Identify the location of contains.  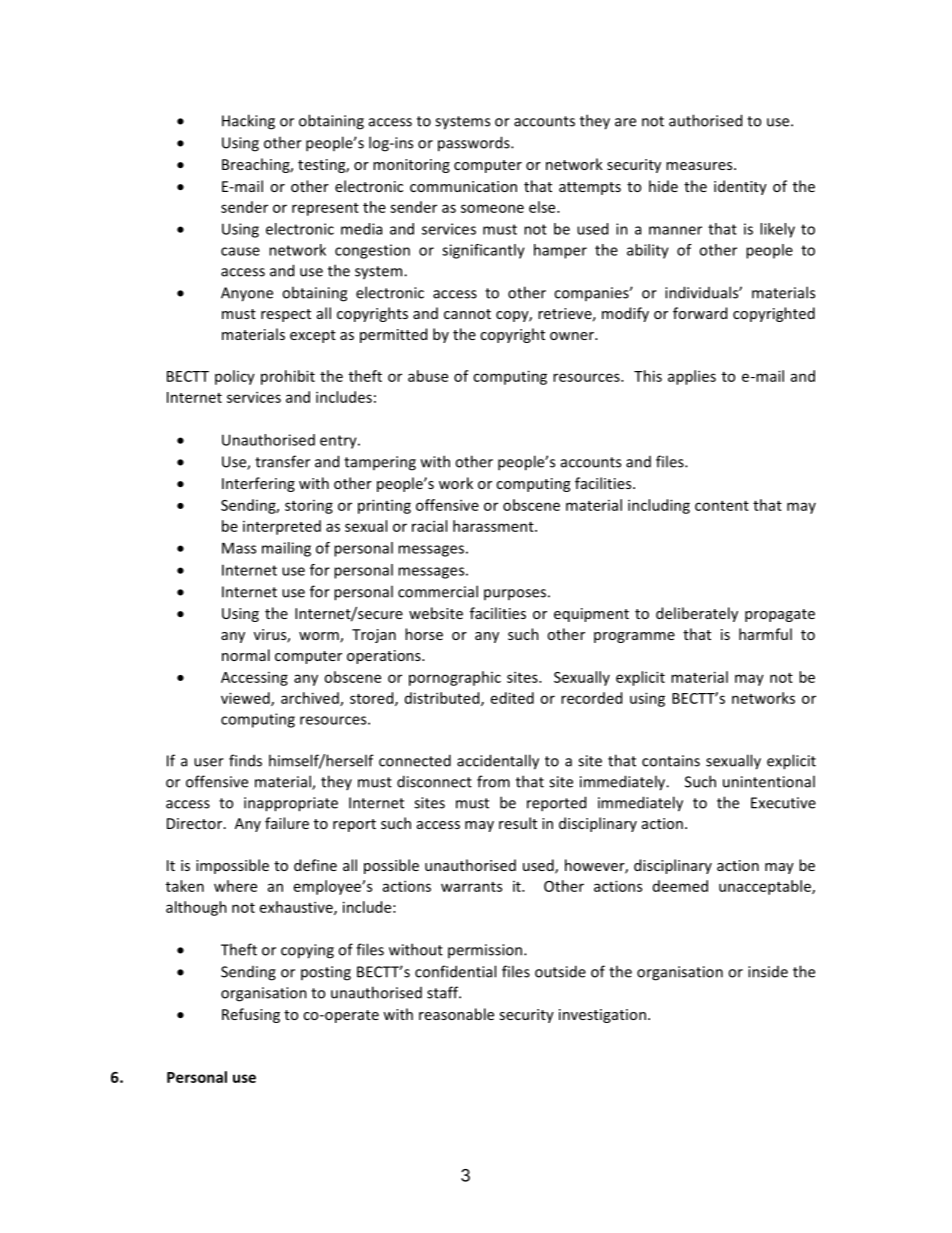
(671, 761).
